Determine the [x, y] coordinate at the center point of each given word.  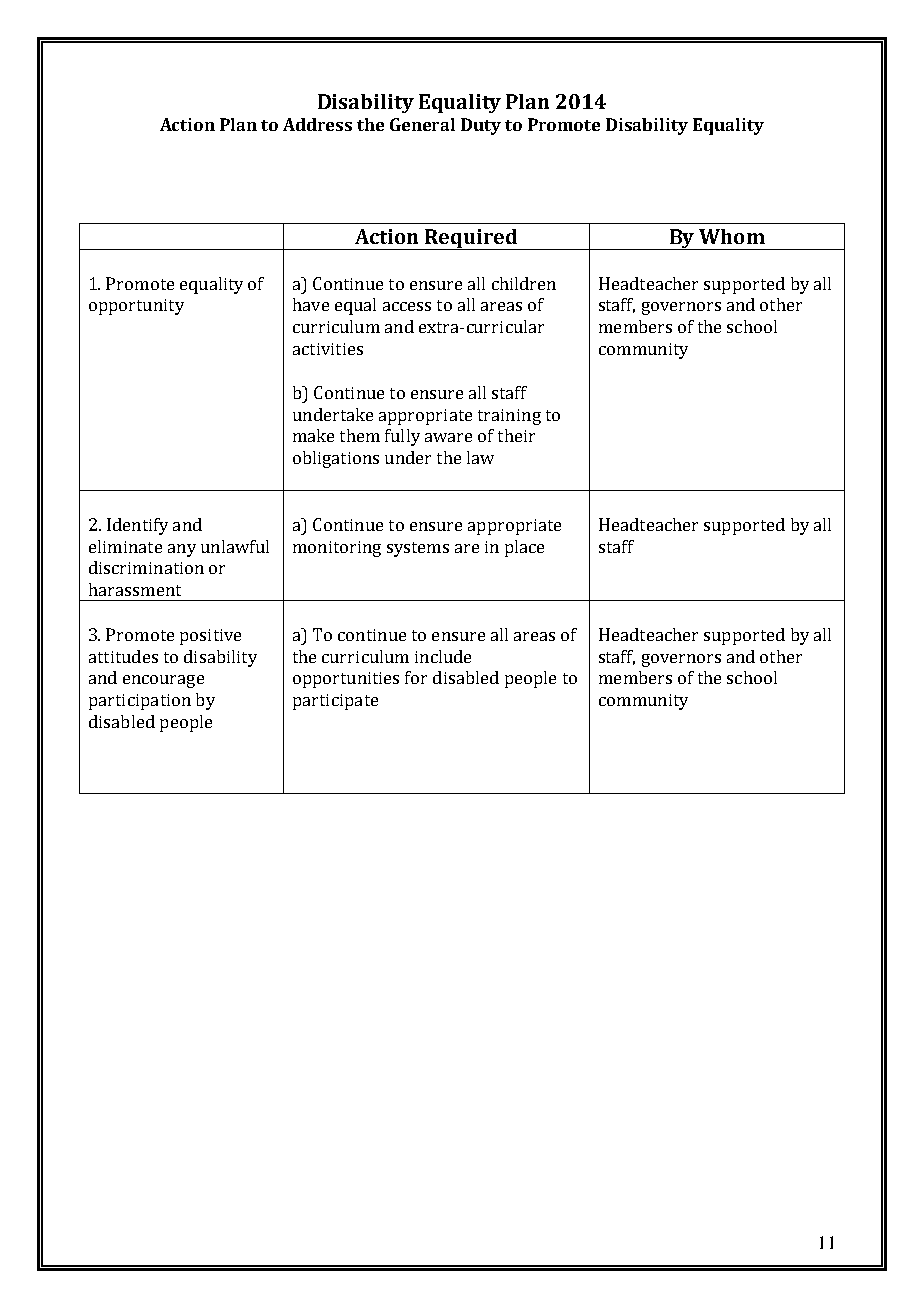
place [524, 548]
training [509, 417]
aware [448, 437]
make [313, 435]
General [422, 124]
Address [317, 124]
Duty [481, 126]
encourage [163, 681]
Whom [732, 236]
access [407, 306]
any [182, 550]
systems [418, 549]
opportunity [136, 307]
